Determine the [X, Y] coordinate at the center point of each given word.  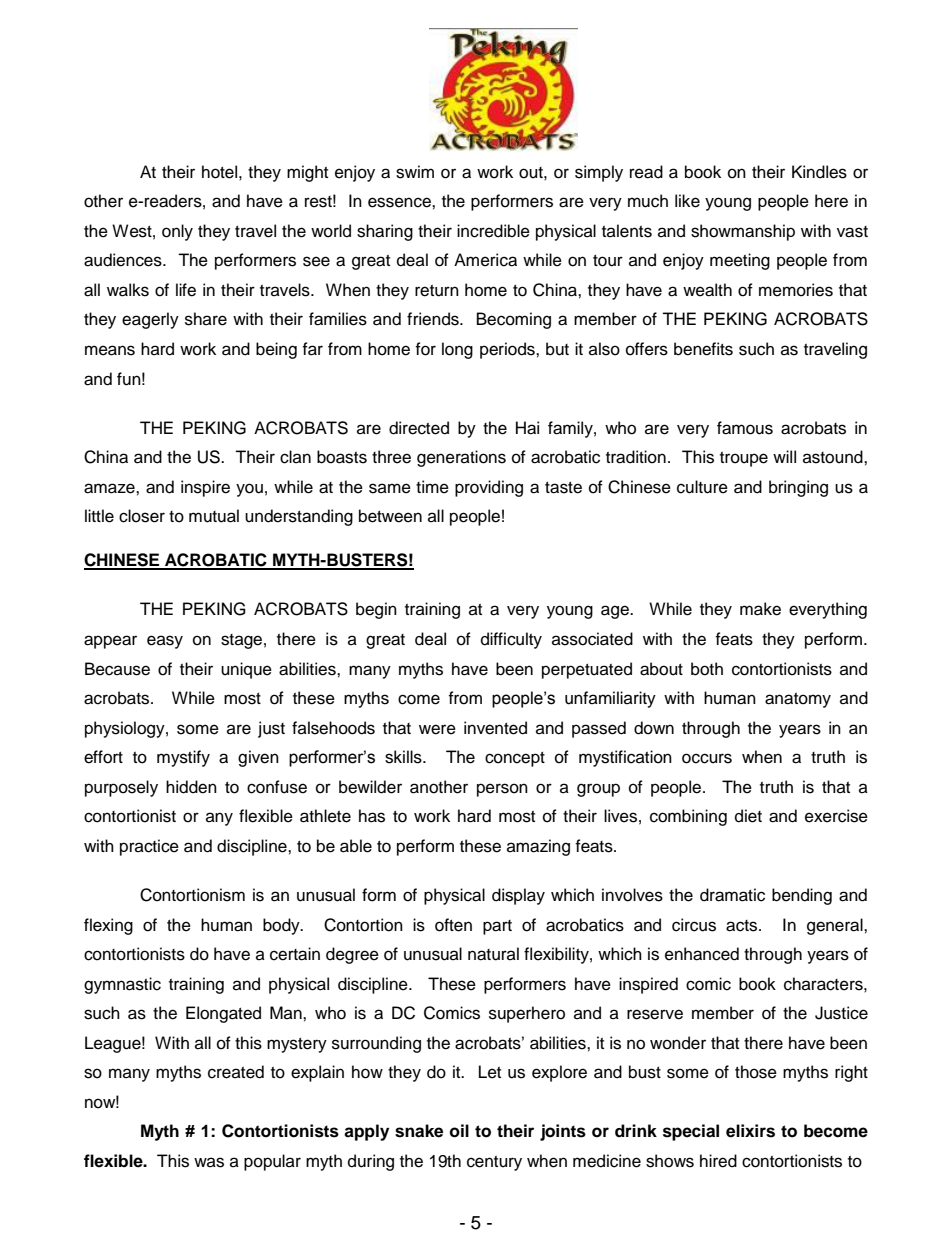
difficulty [511, 640]
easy [165, 642]
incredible [493, 231]
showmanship [743, 232]
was [209, 1162]
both [707, 669]
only [177, 232]
